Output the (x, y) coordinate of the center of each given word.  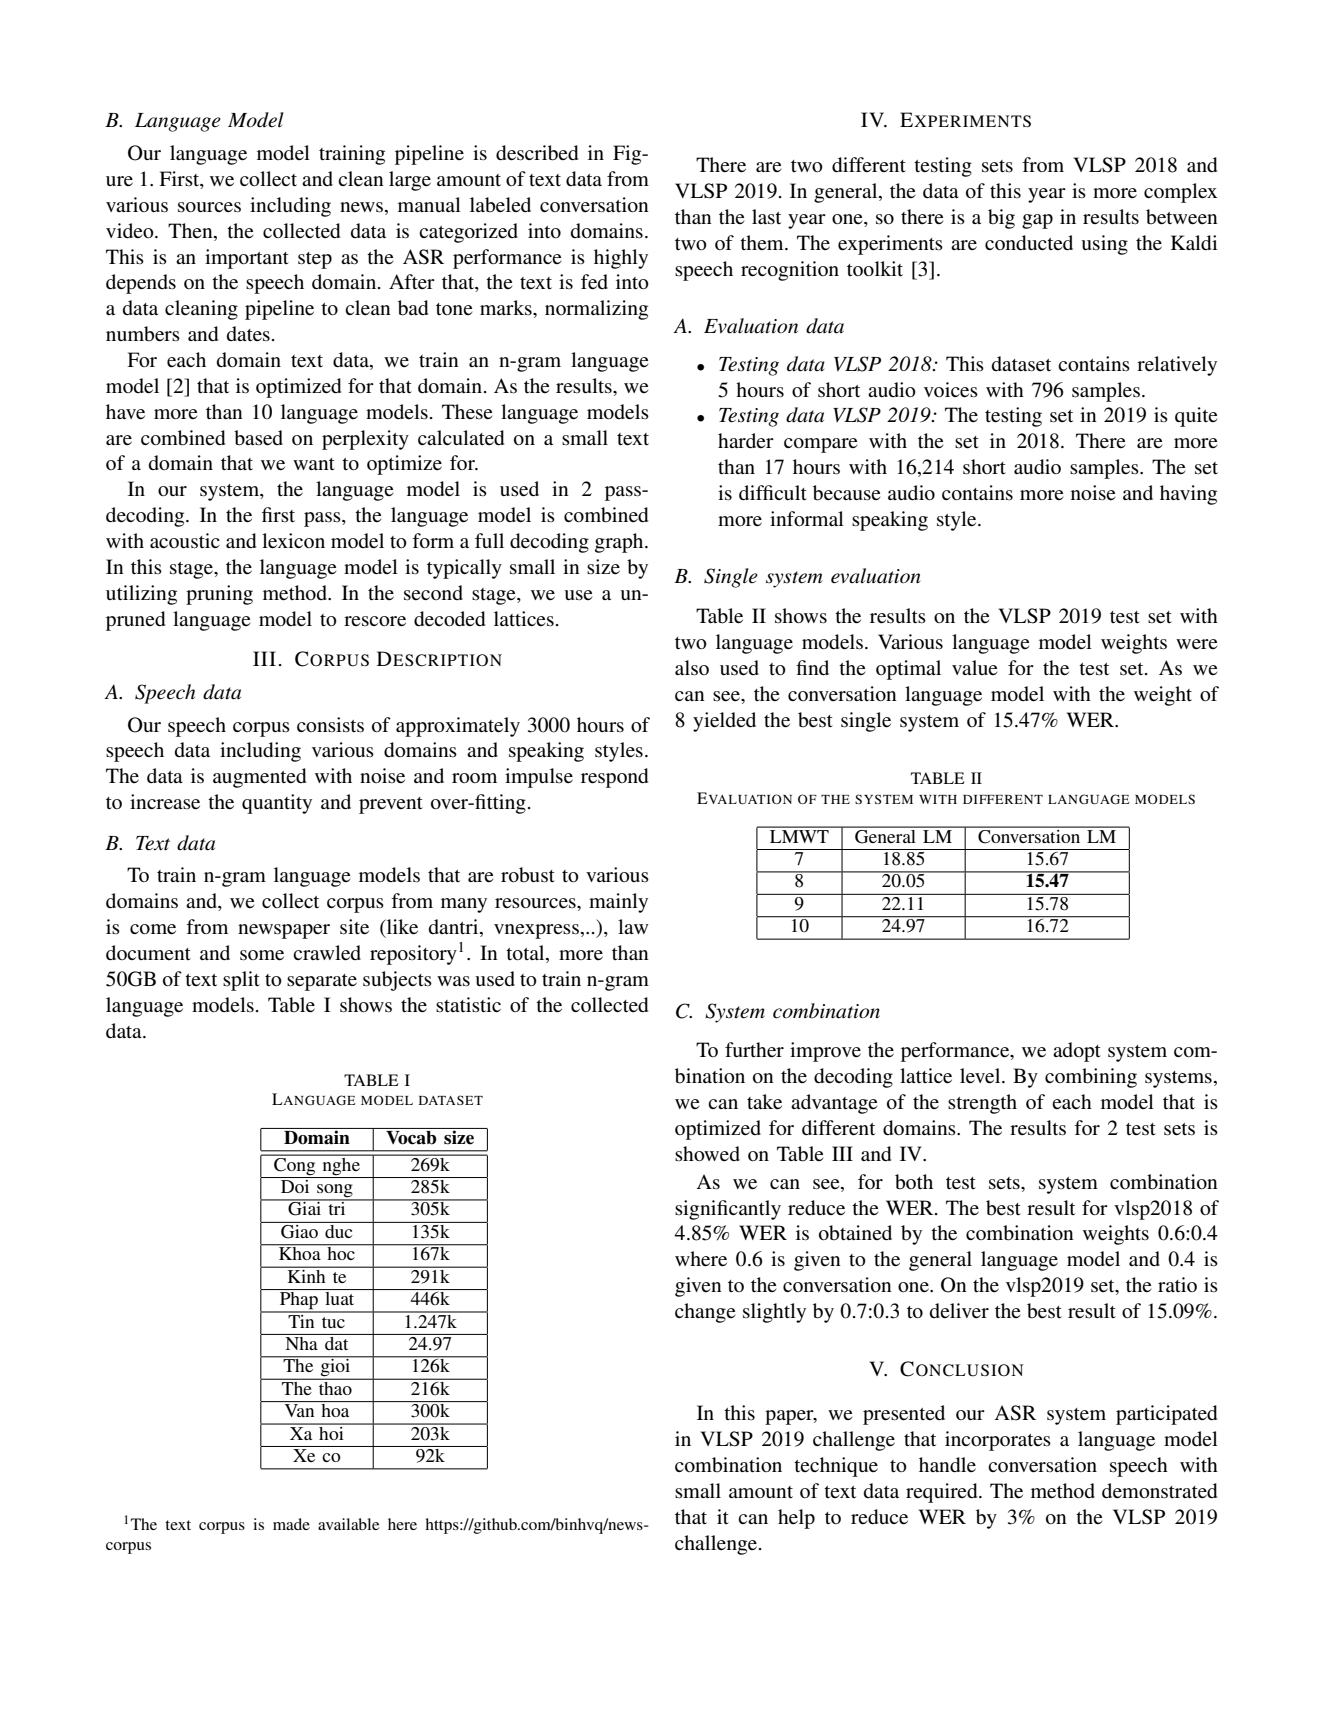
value (974, 667)
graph (620, 543)
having (1188, 495)
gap (1037, 221)
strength (982, 1104)
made (291, 1524)
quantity (277, 804)
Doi (295, 1185)
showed (707, 1153)
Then (191, 230)
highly (621, 259)
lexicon (293, 541)
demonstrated (1159, 1491)
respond (614, 778)
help (796, 1519)
